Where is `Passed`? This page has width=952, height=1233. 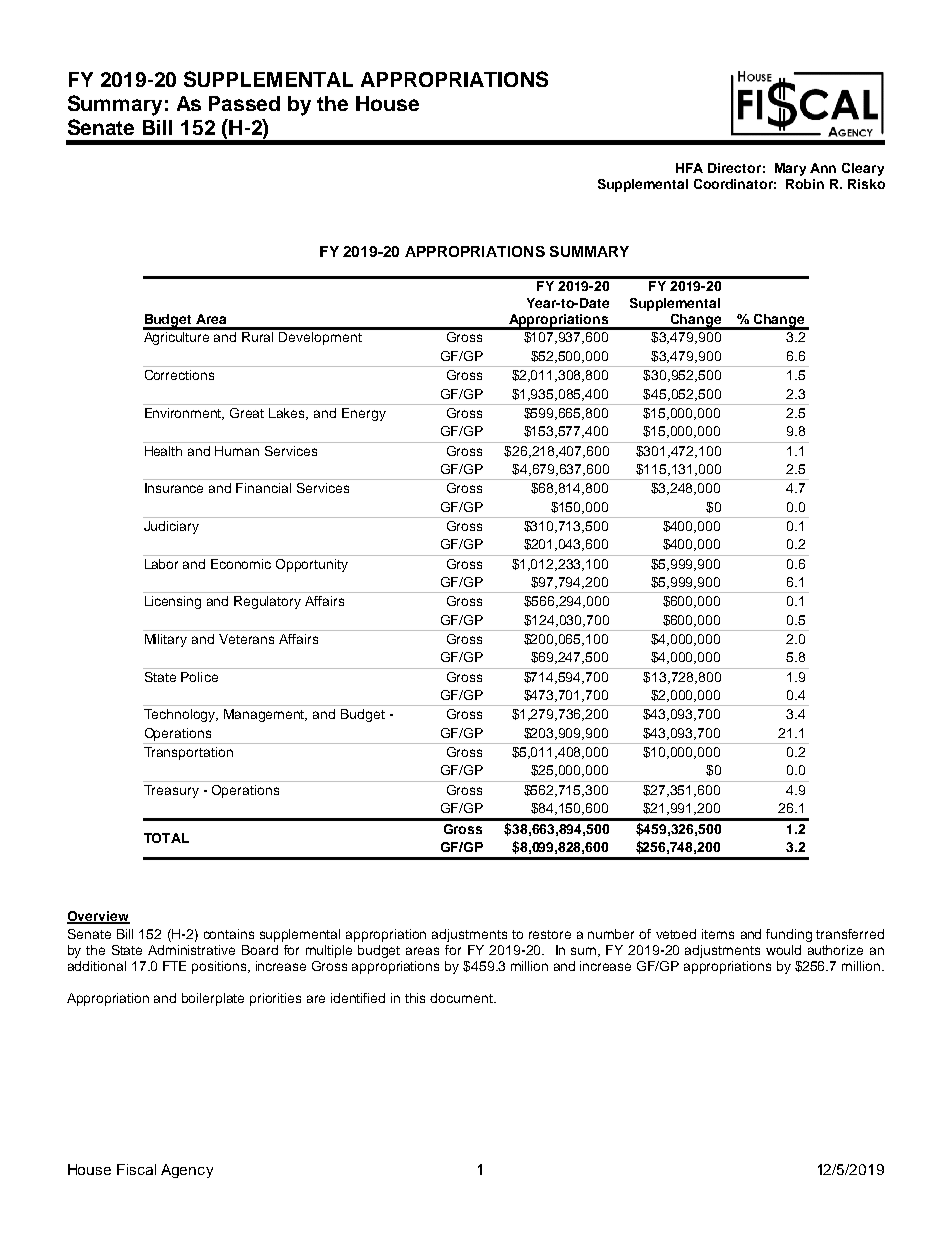 Passed is located at coordinates (244, 103).
